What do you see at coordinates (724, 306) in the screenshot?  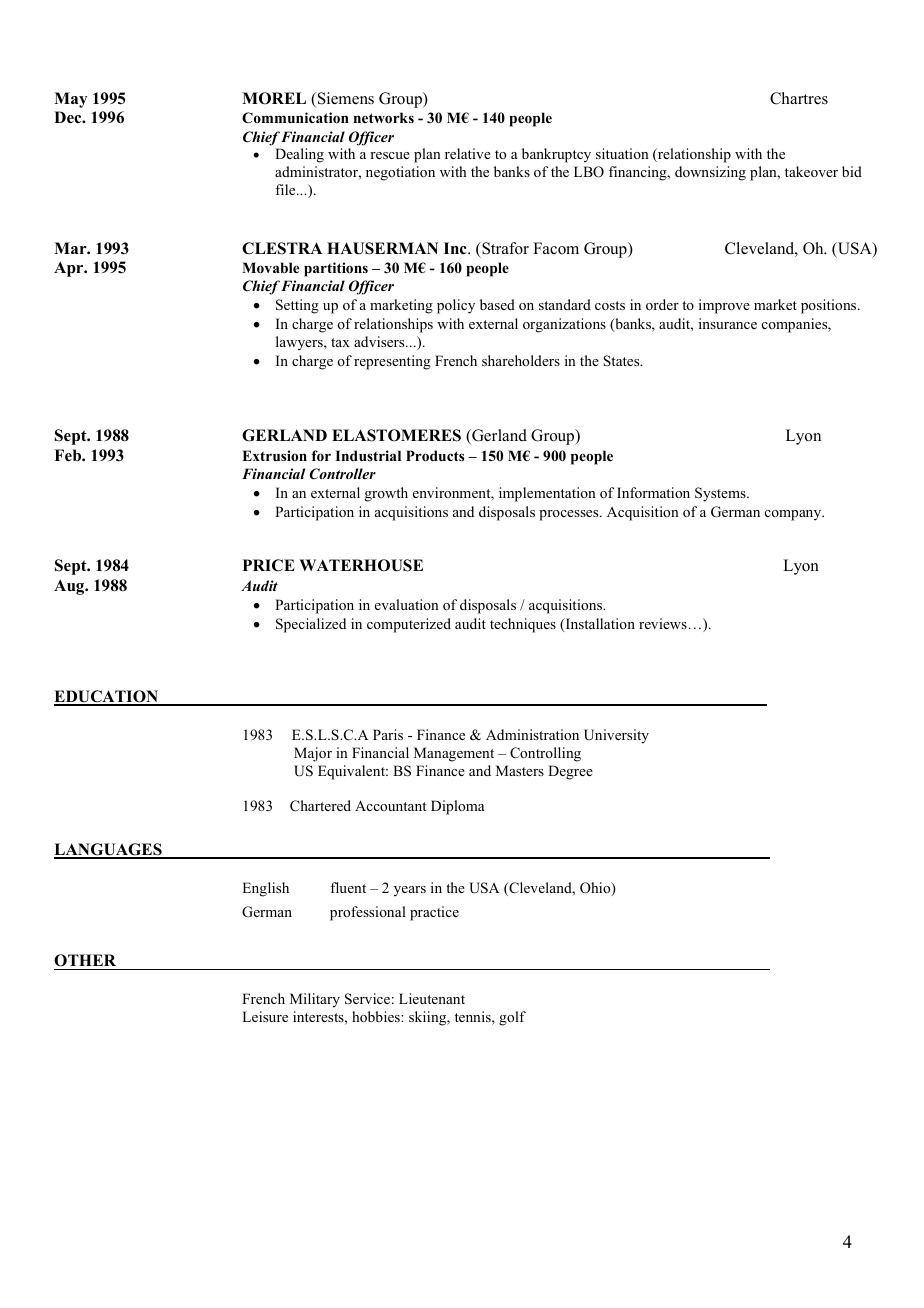 I see `improve` at bounding box center [724, 306].
